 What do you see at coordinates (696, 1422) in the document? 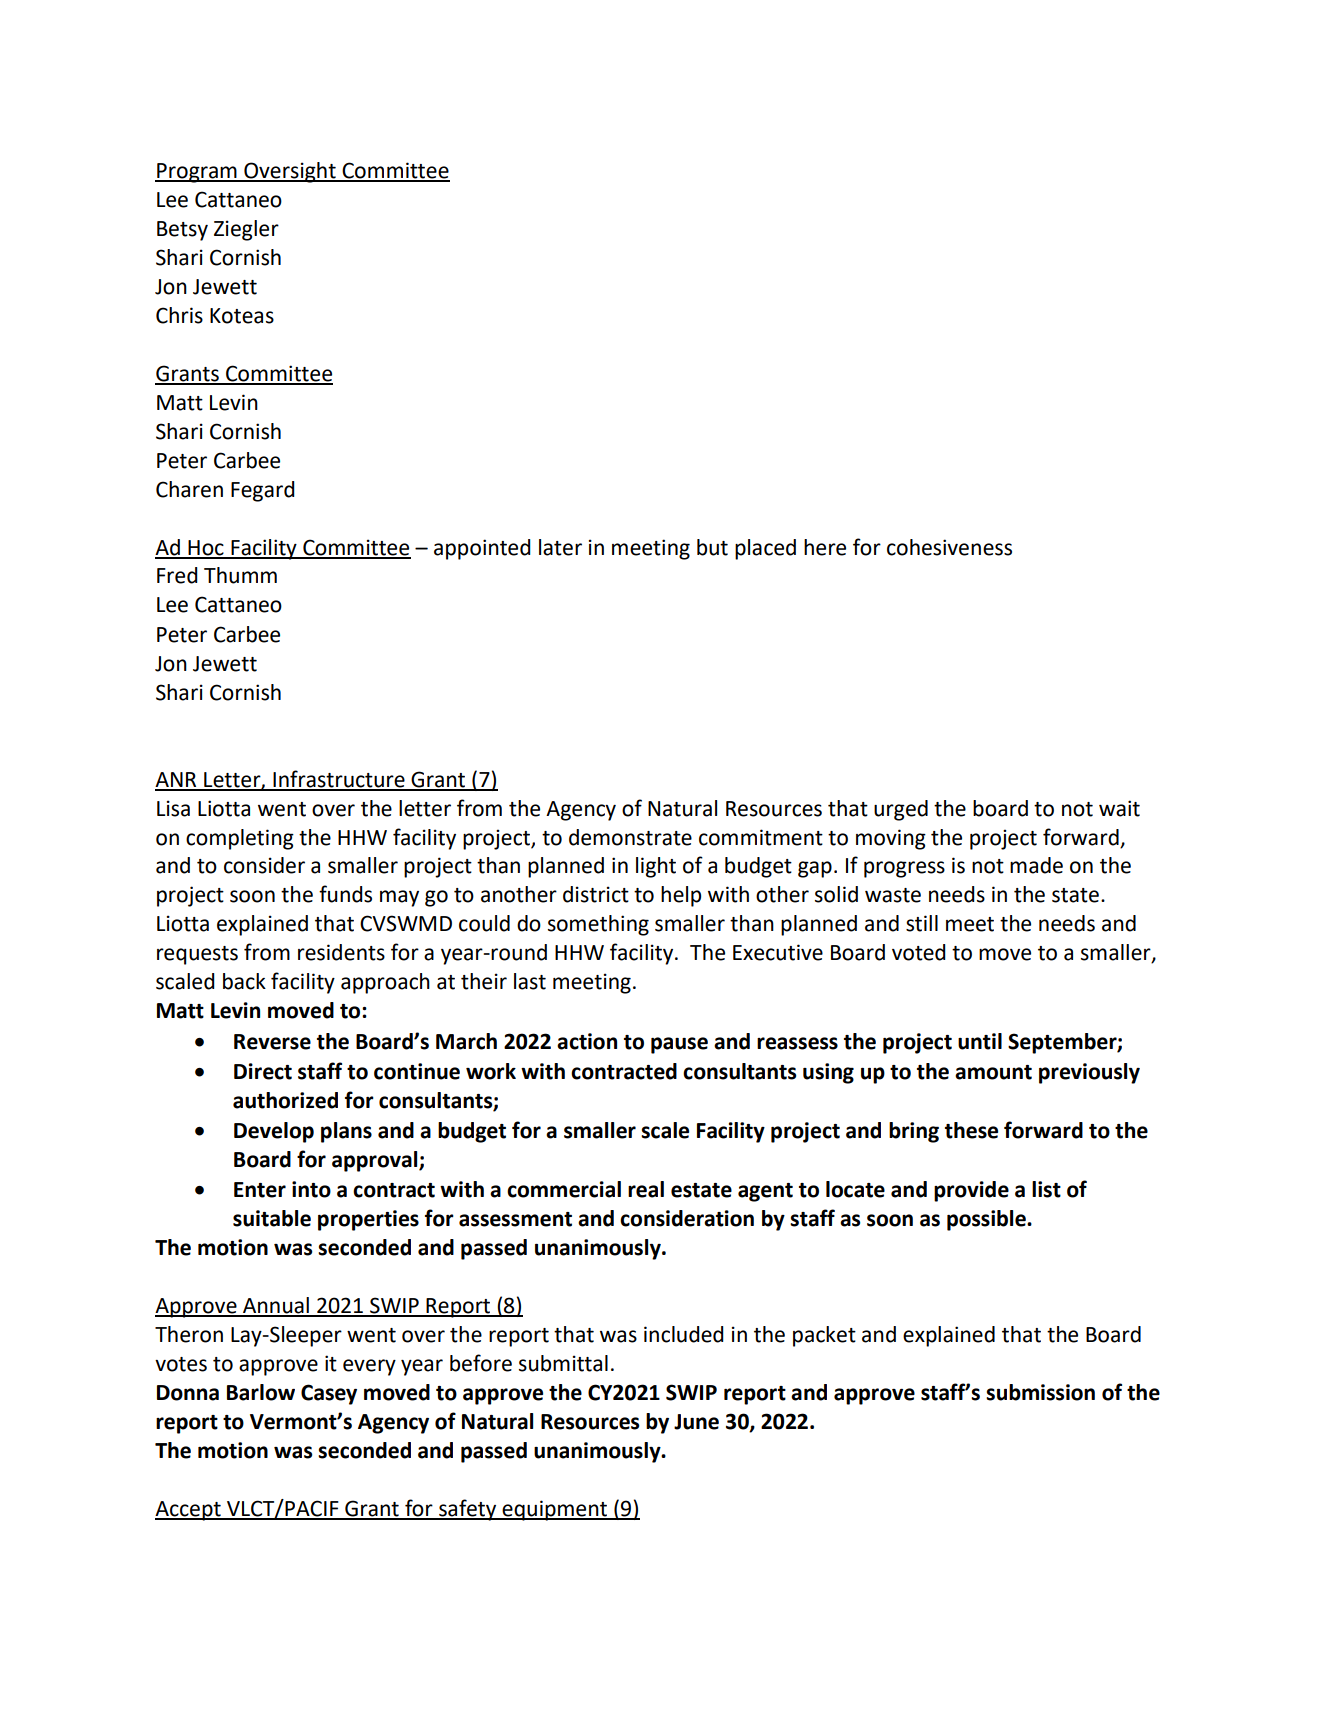
I see `June` at bounding box center [696, 1422].
